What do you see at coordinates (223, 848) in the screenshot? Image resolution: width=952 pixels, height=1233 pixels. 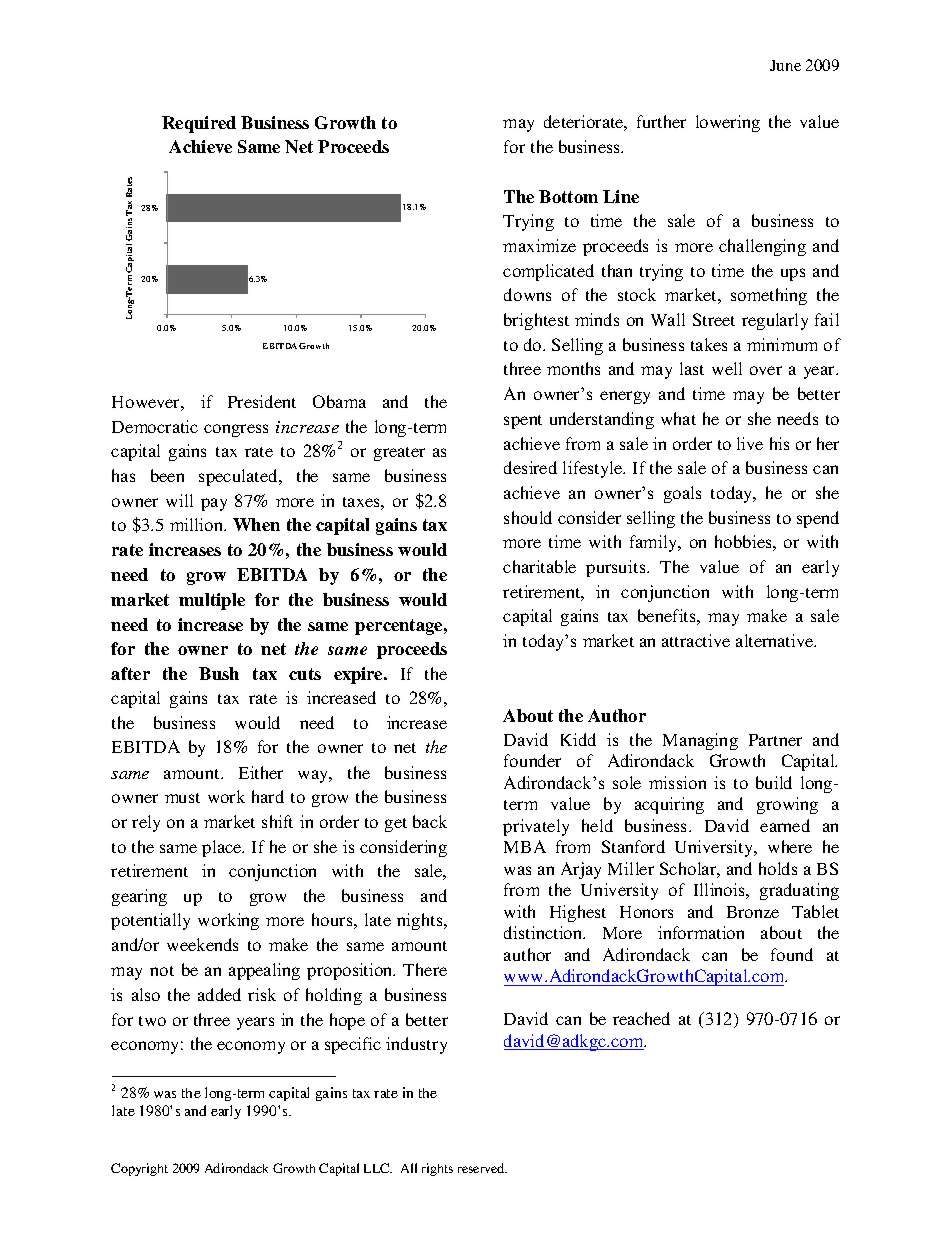 I see `place` at bounding box center [223, 848].
